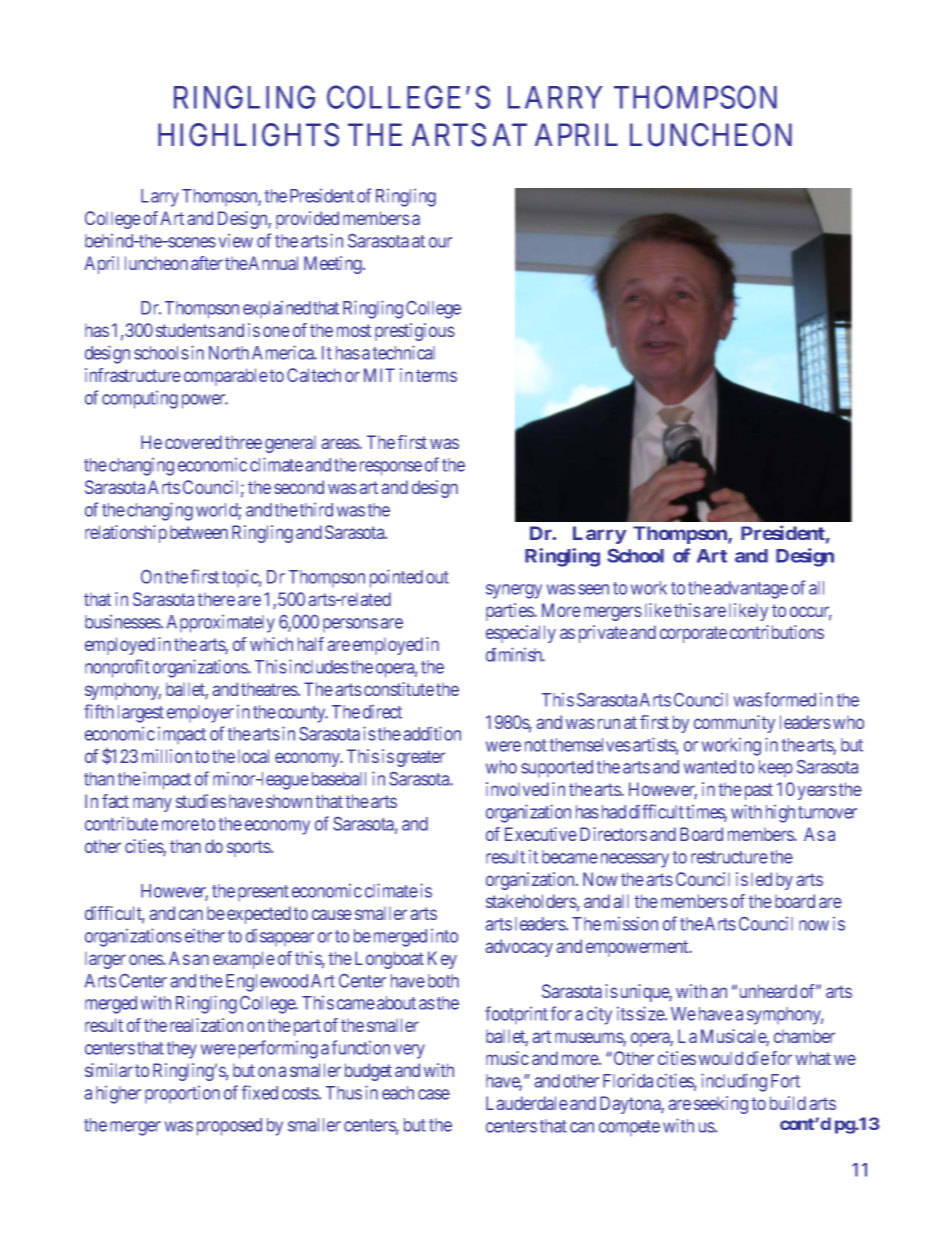  I want to click on diminish, so click(515, 654).
